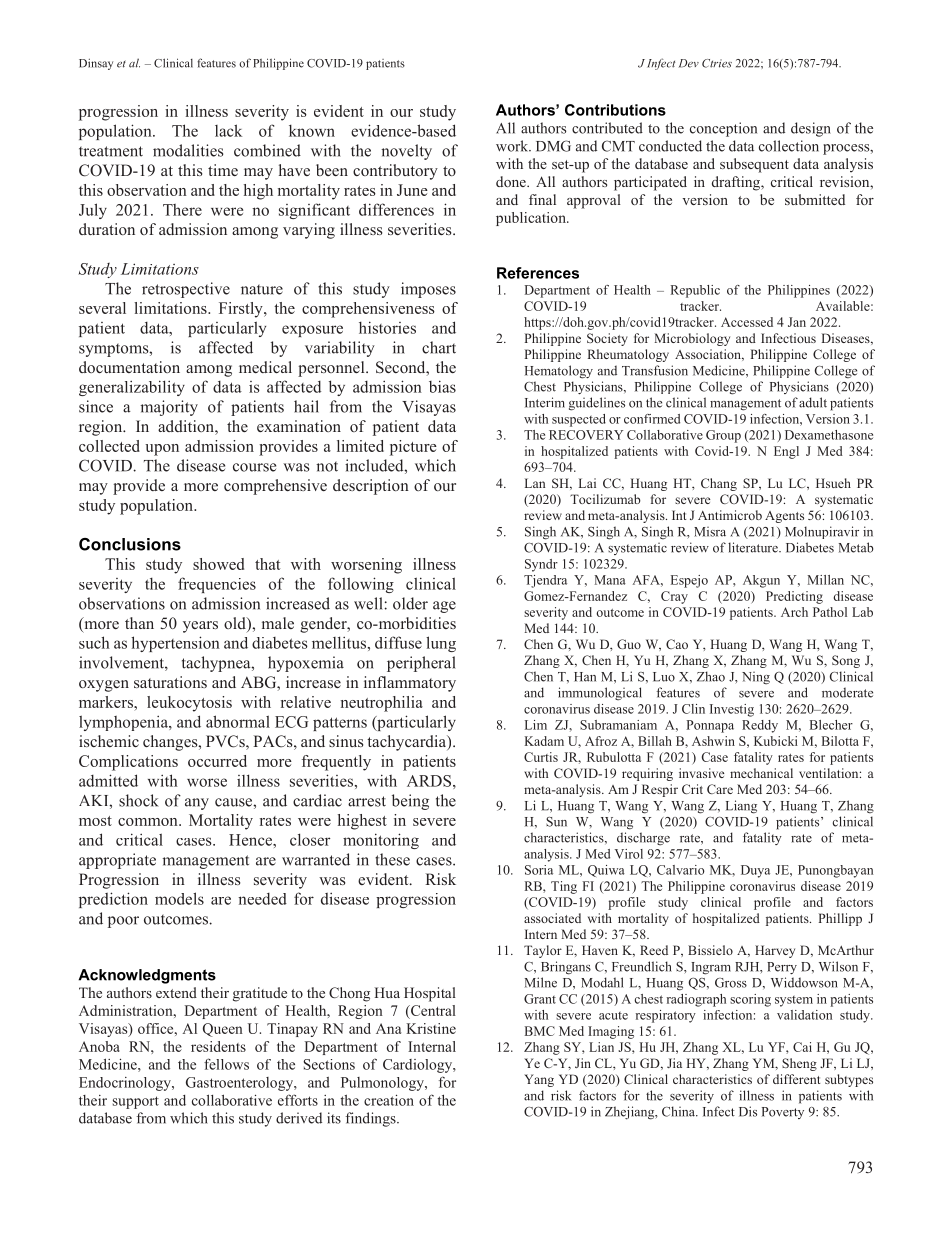  What do you see at coordinates (723, 129) in the screenshot?
I see `conception` at bounding box center [723, 129].
